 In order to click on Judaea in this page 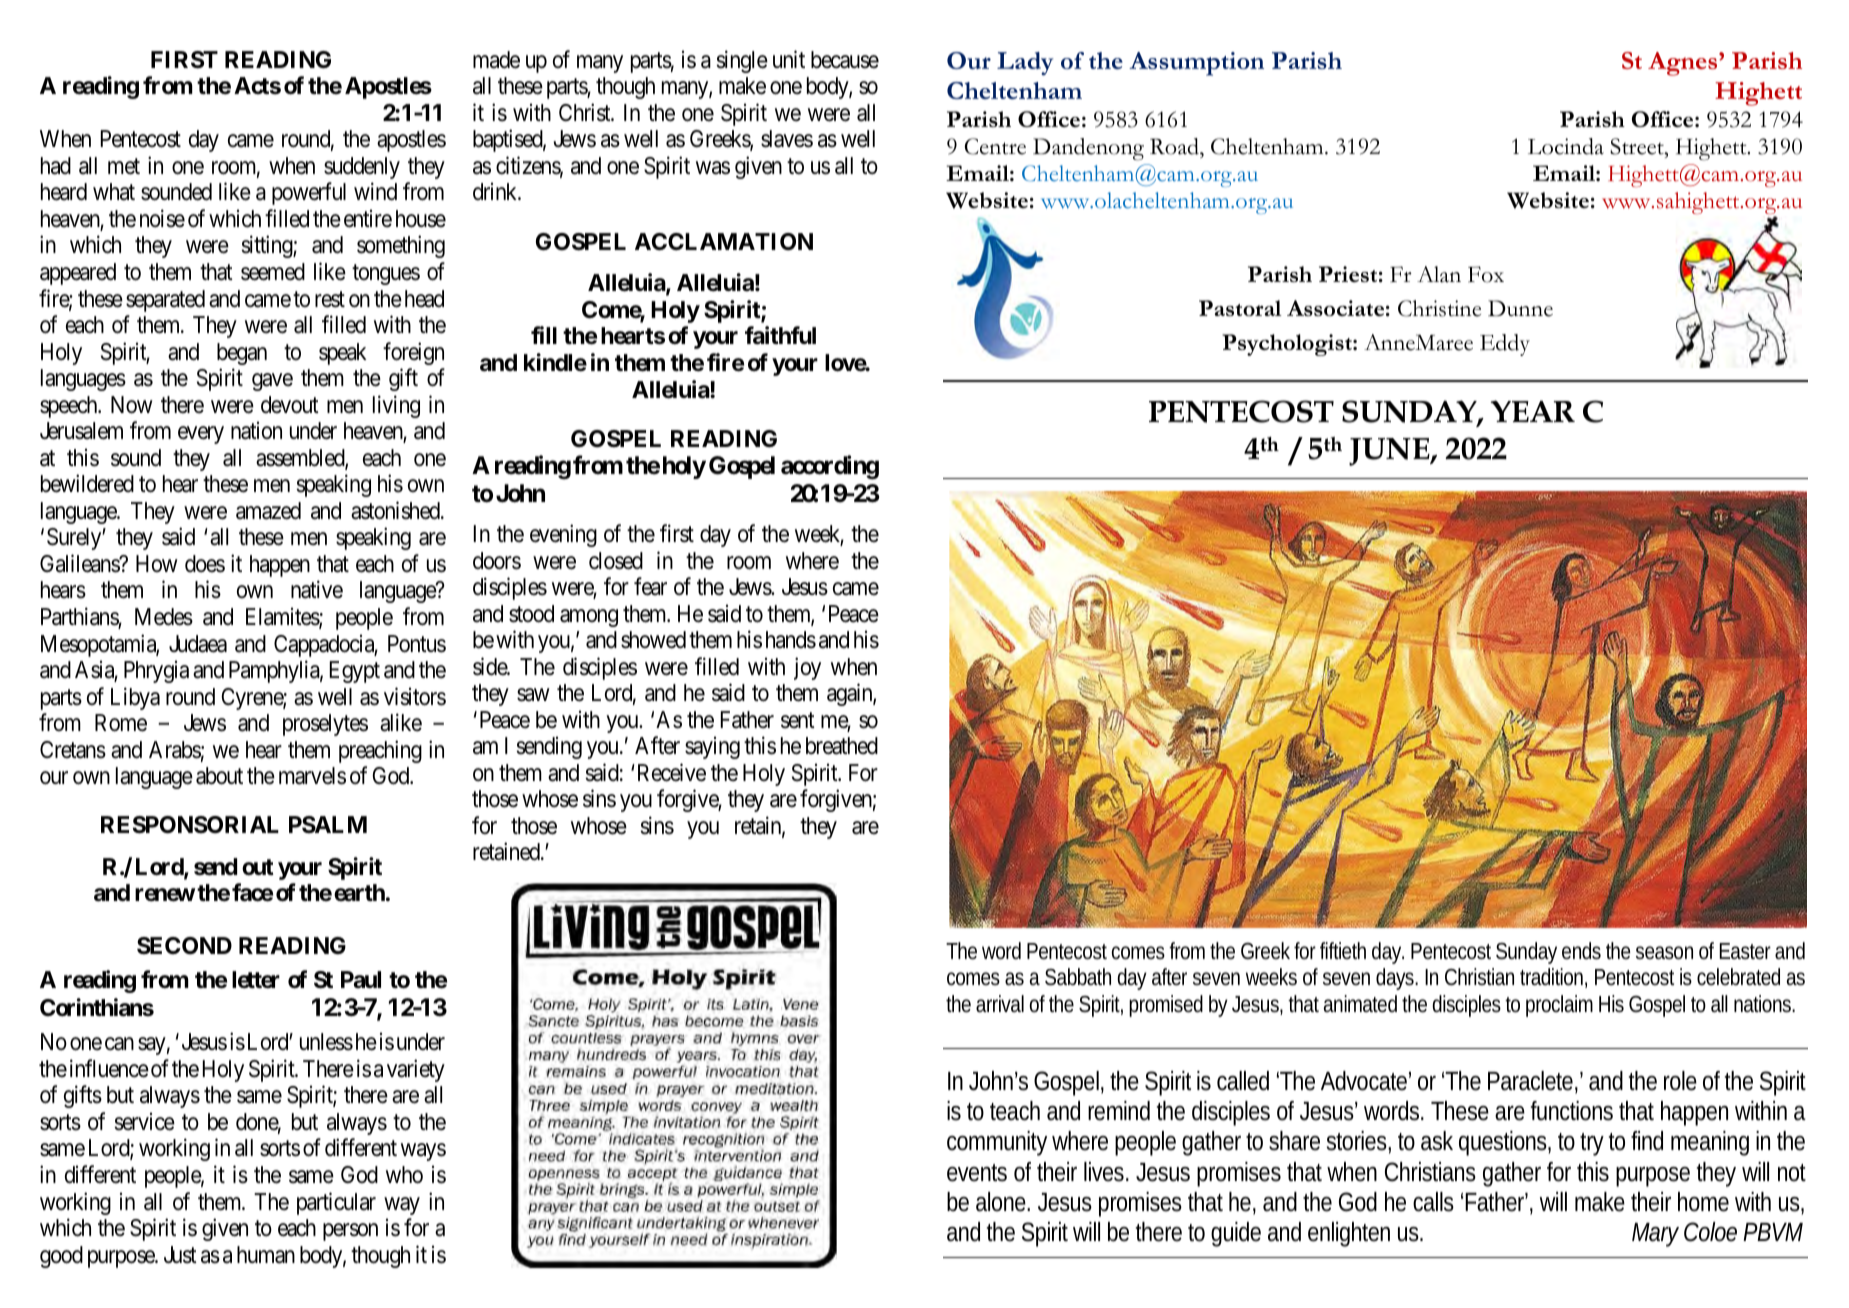, I will do `click(198, 644)`.
